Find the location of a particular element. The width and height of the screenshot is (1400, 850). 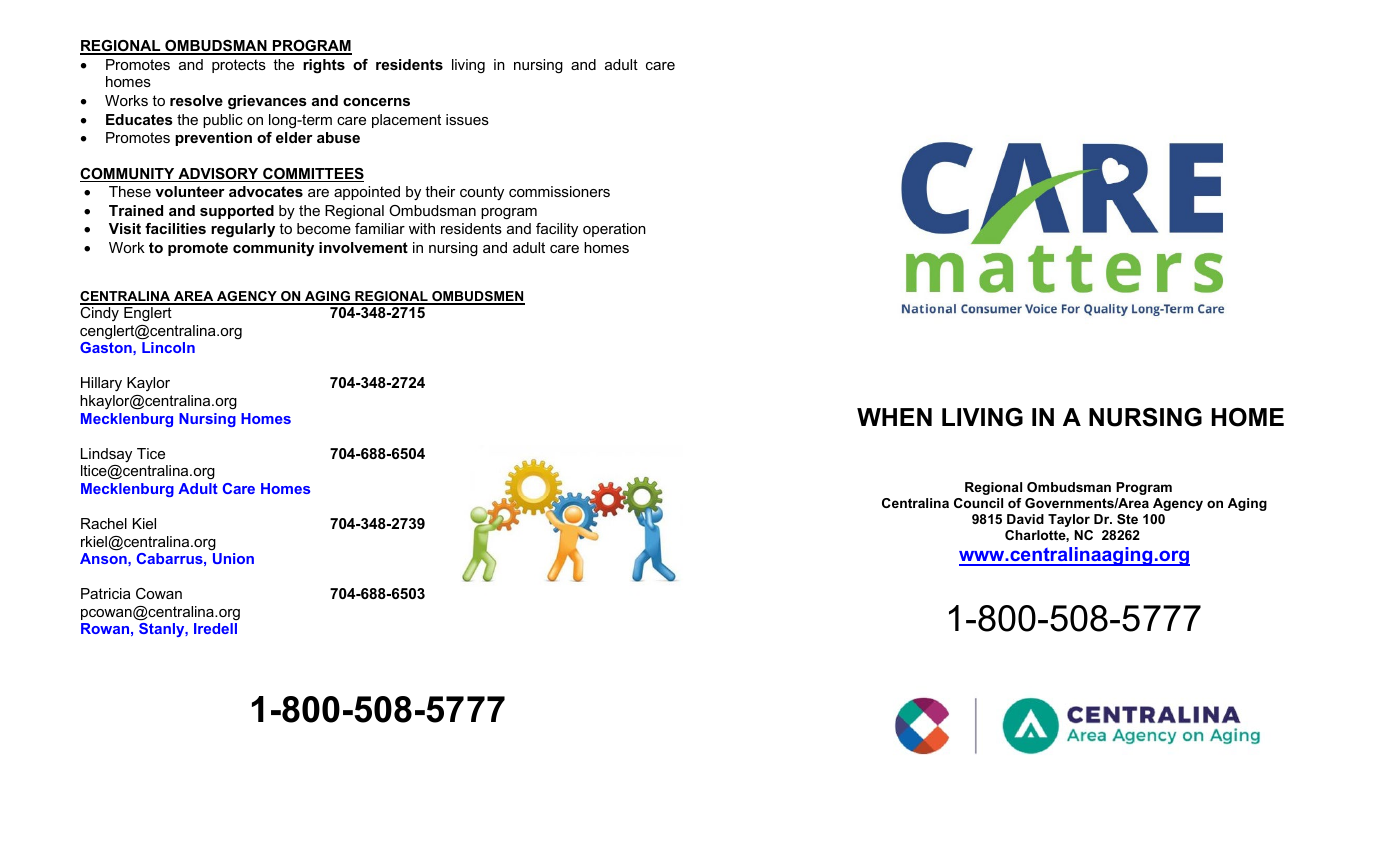

county is located at coordinates (482, 193).
